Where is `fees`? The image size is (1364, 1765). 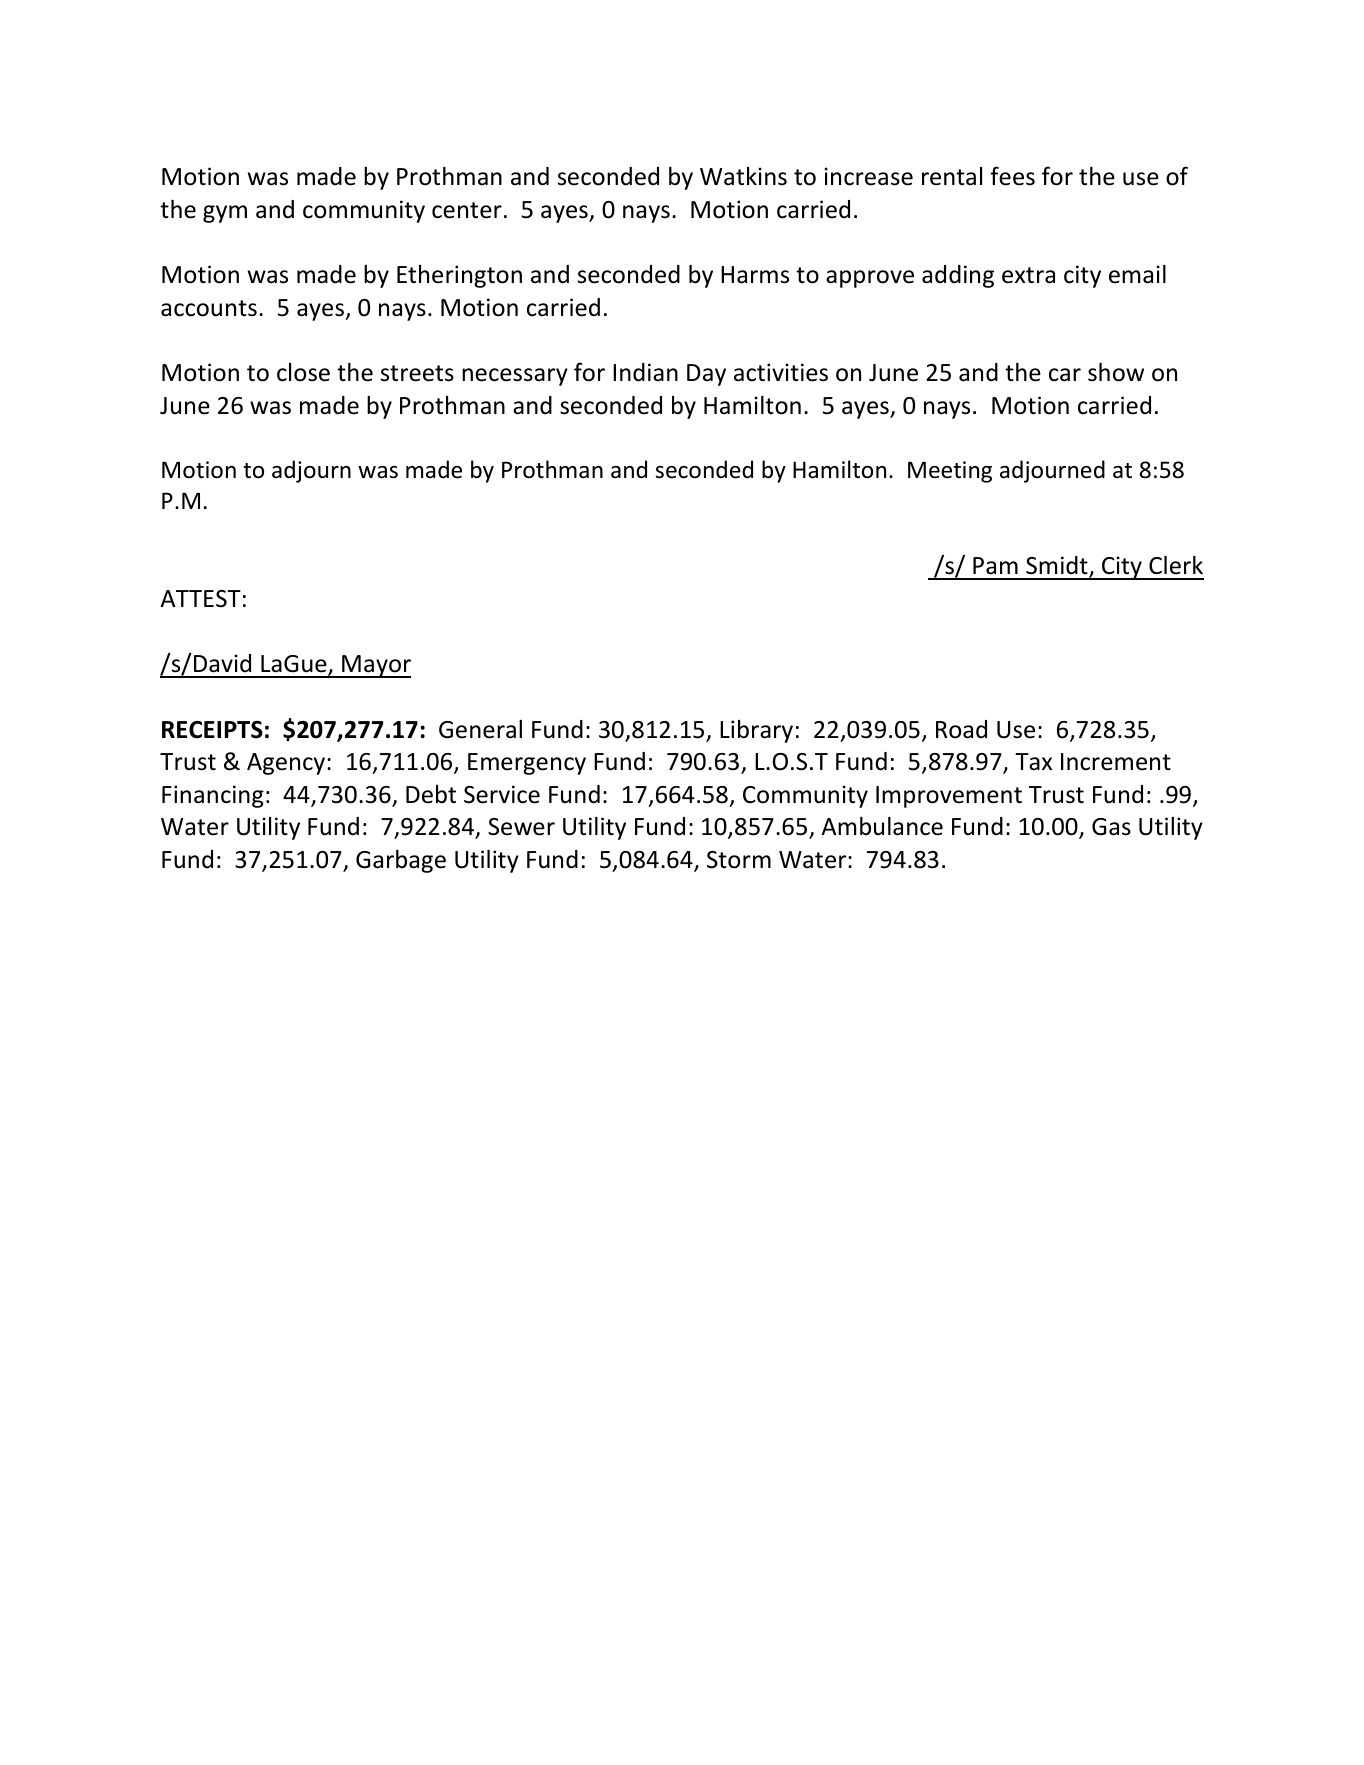 fees is located at coordinates (1012, 176).
